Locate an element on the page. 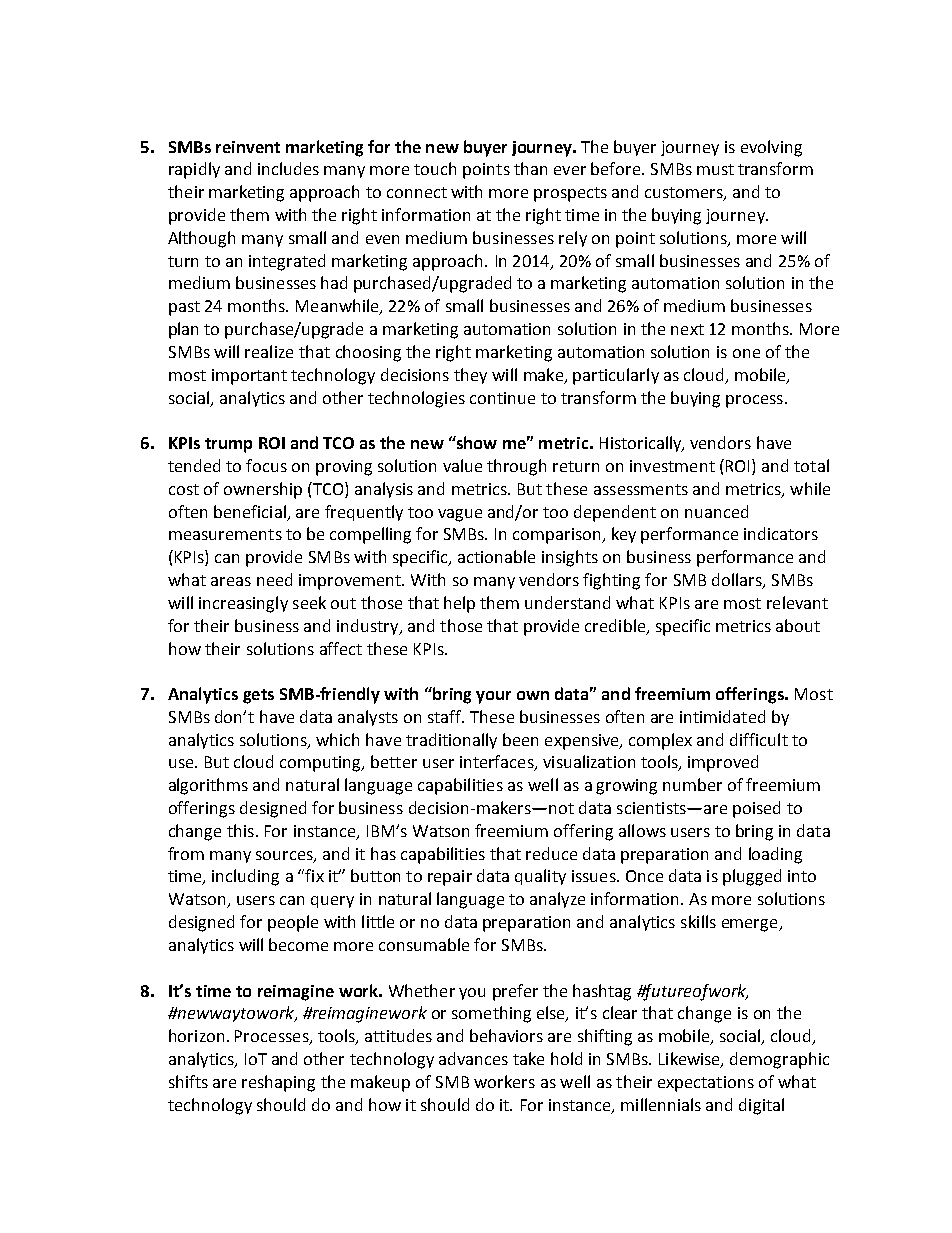 The width and height of the document is (952, 1233). must is located at coordinates (715, 169).
